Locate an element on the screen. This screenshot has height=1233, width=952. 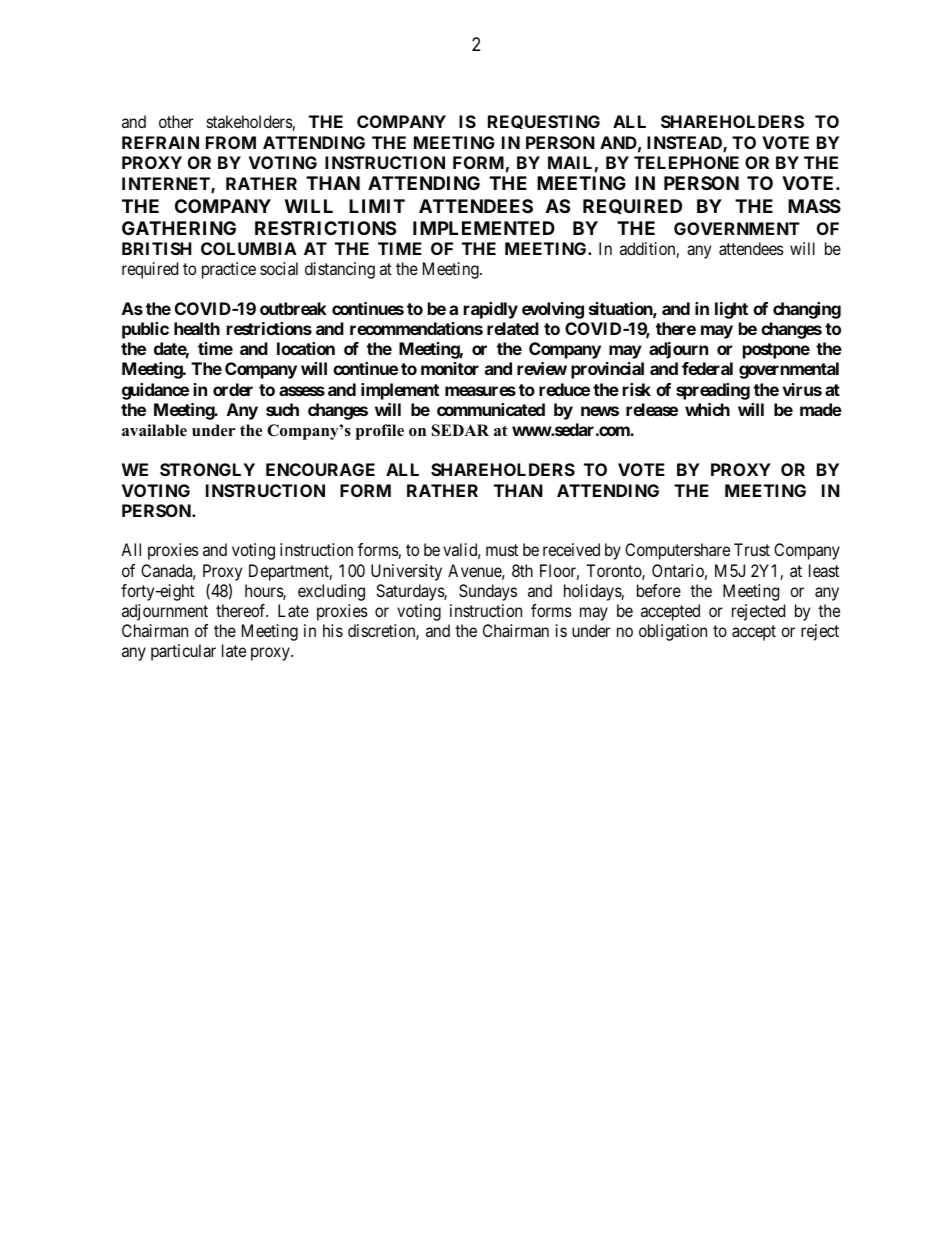
particular is located at coordinates (183, 652).
